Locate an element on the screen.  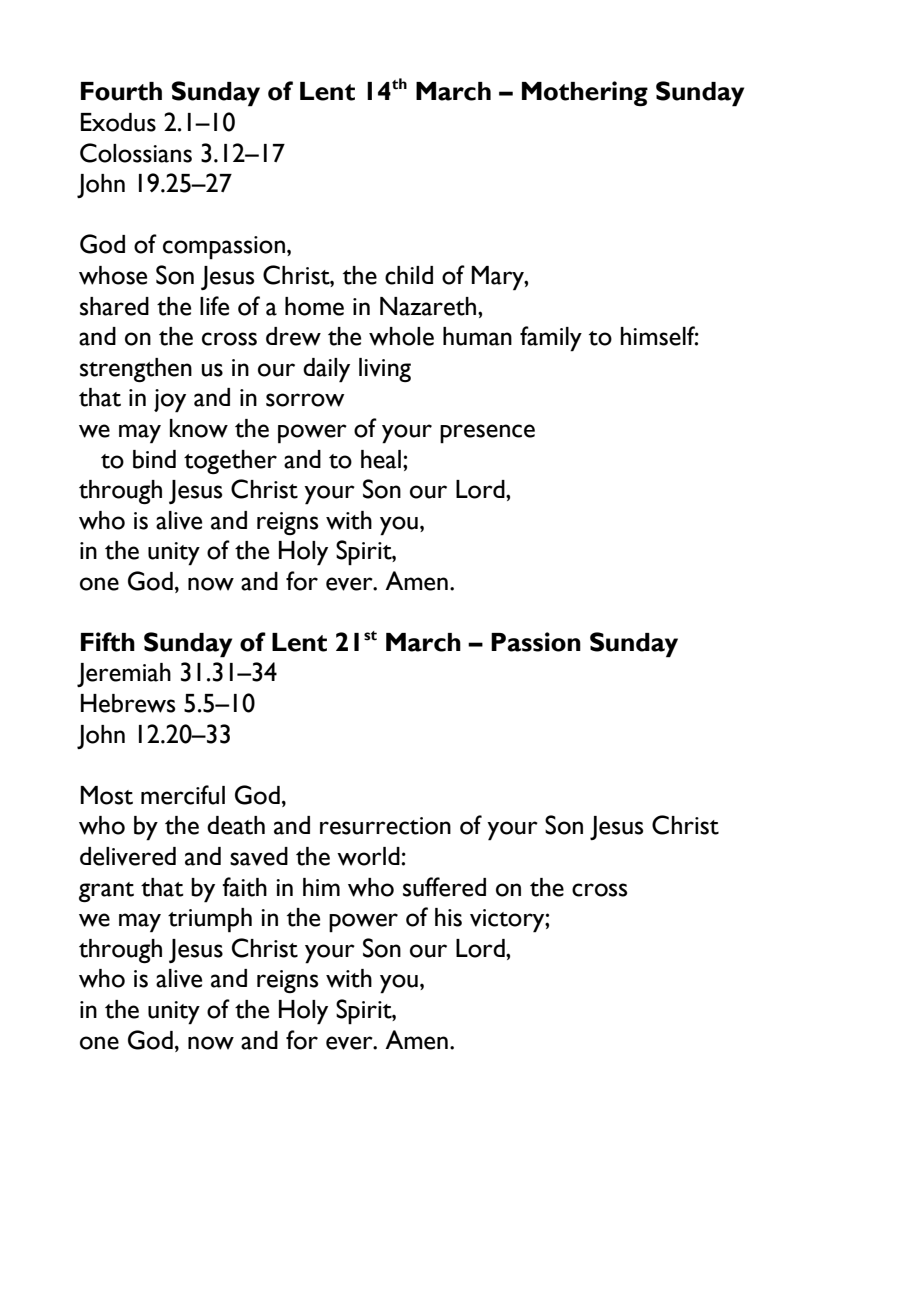
child is located at coordinates (409, 275).
